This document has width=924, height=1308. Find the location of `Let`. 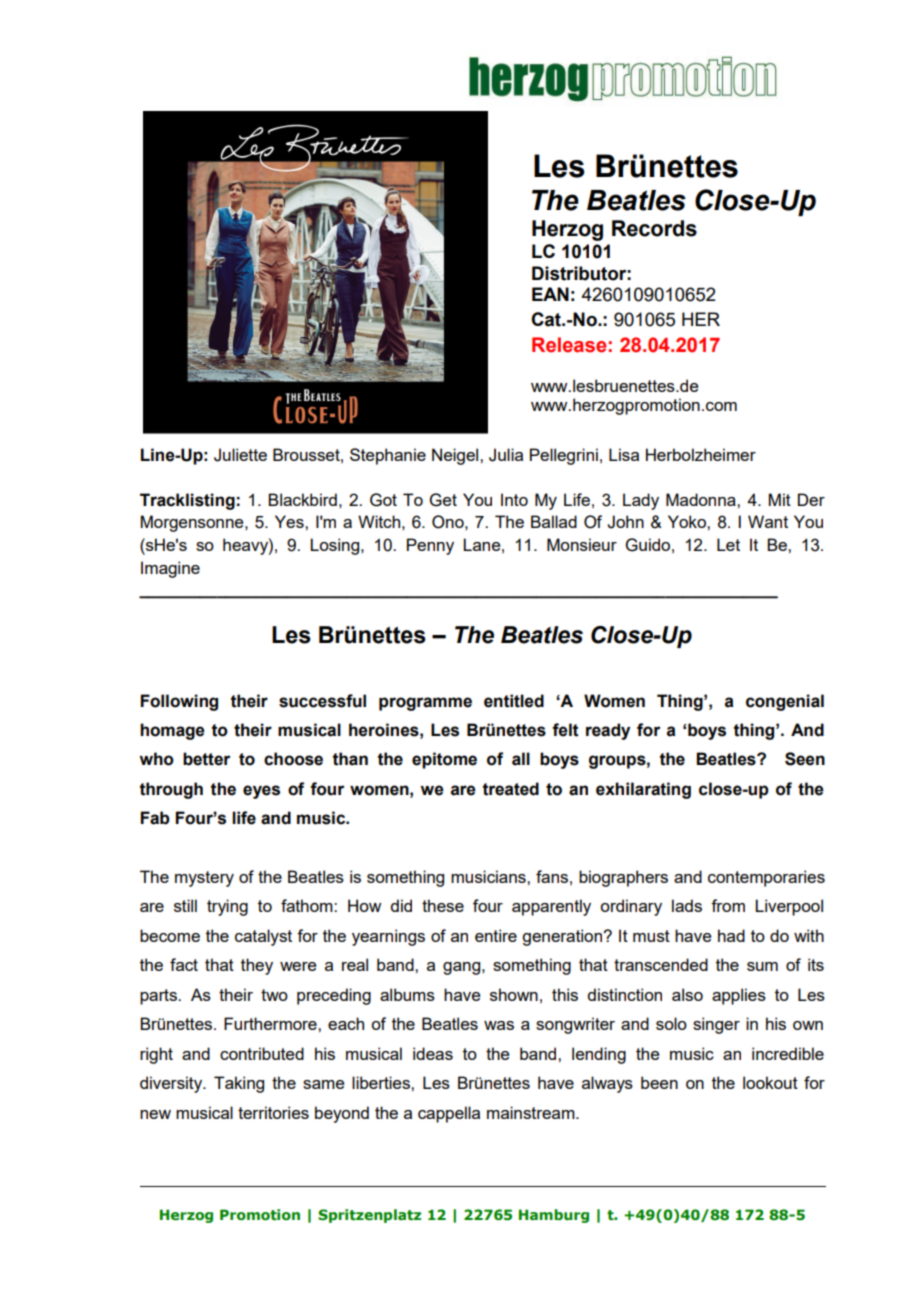

Let is located at coordinates (728, 544).
